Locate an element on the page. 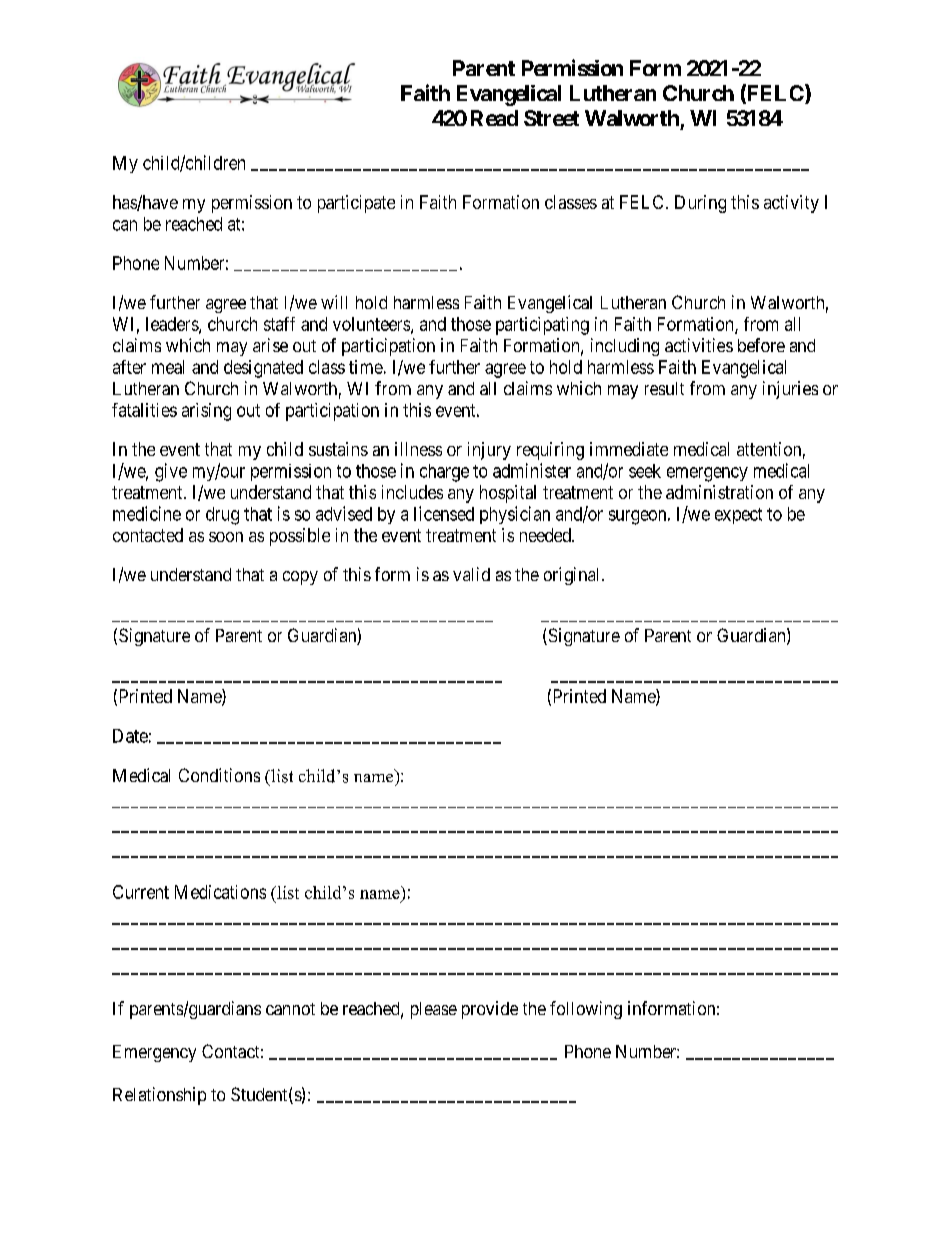  expect is located at coordinates (738, 516).
